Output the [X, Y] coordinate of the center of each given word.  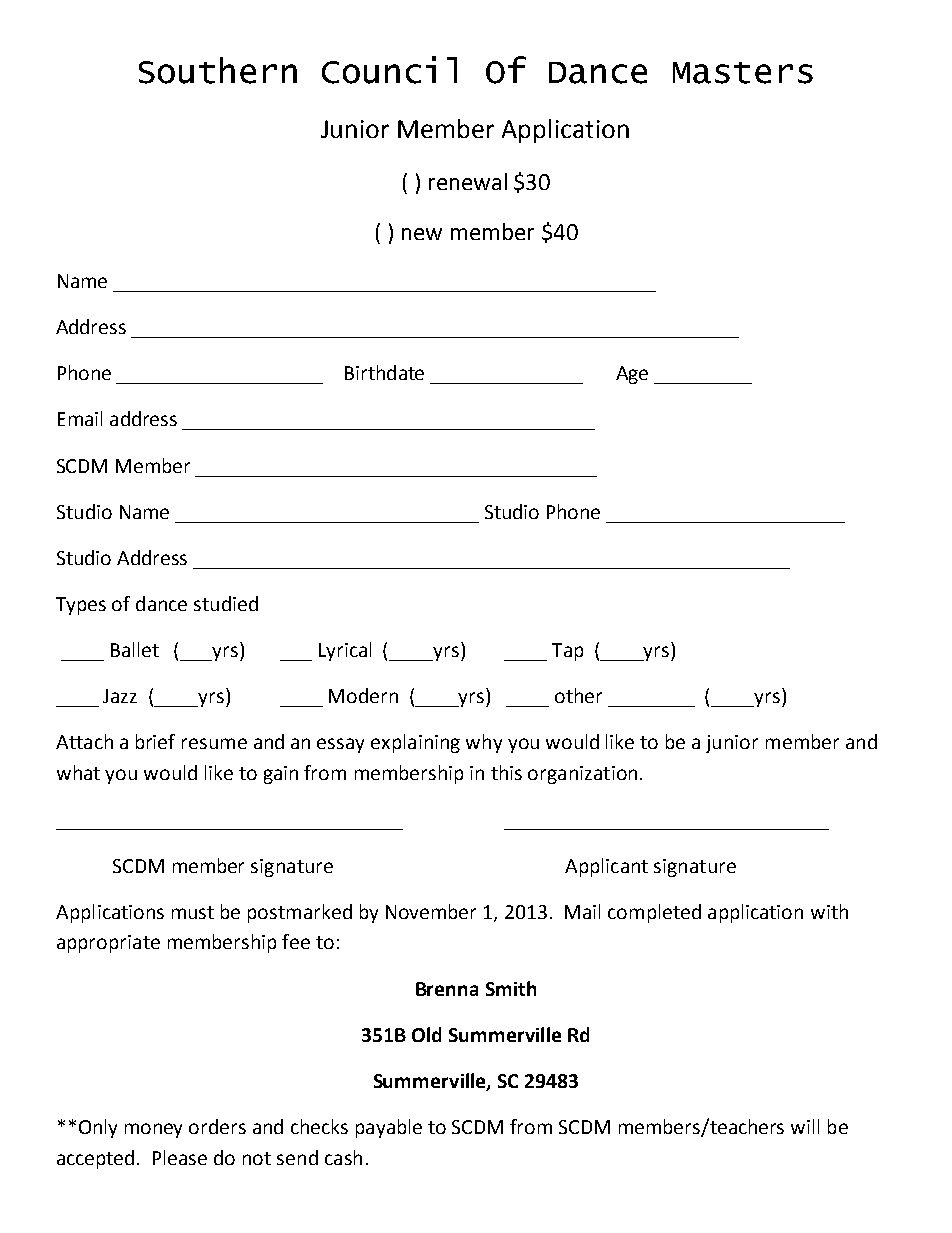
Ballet [135, 649]
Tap [567, 652]
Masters [743, 73]
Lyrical [345, 651]
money [153, 1130]
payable [389, 1128]
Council [389, 70]
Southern [218, 70]
